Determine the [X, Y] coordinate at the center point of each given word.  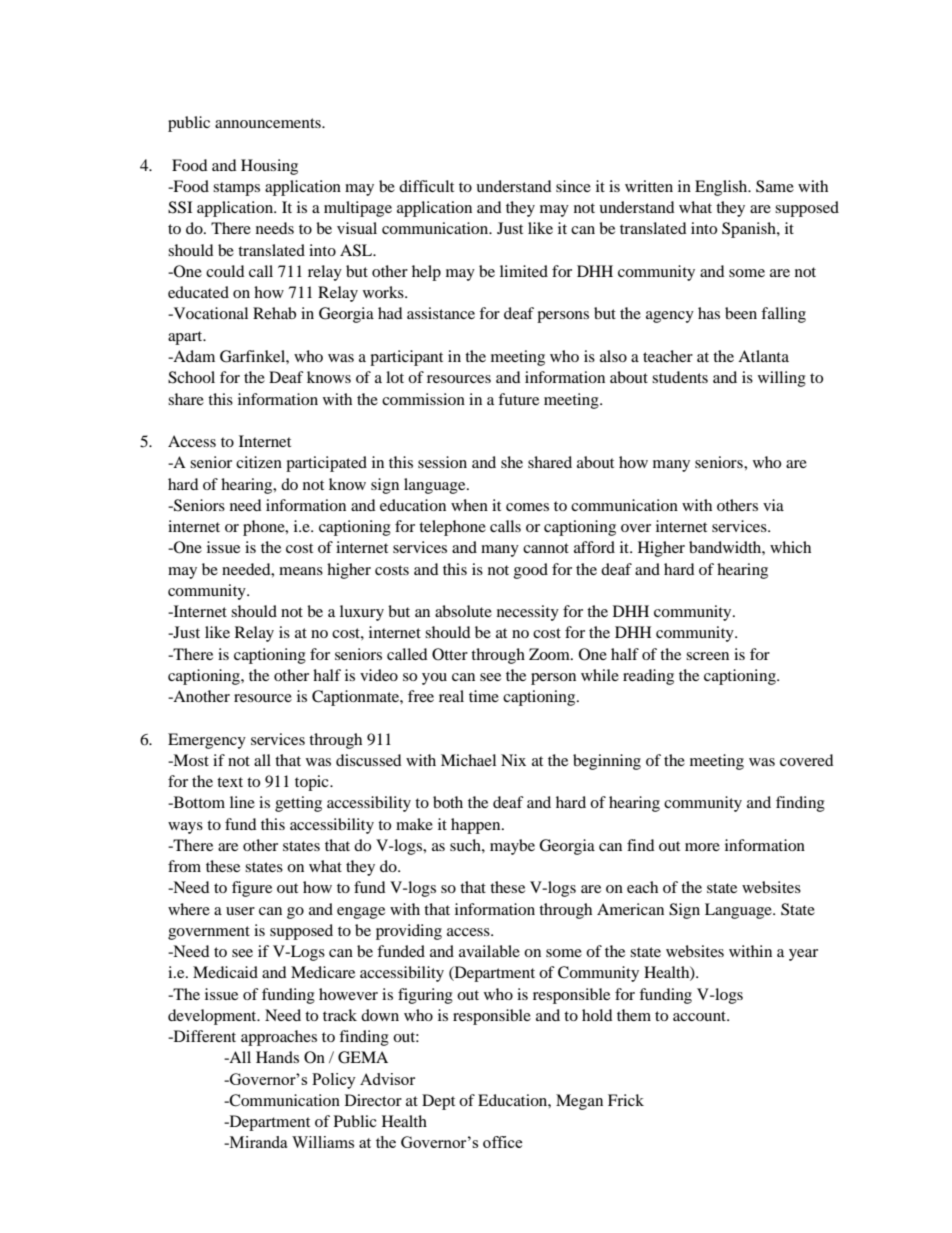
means [301, 571]
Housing [269, 167]
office [503, 1142]
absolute [463, 611]
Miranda [257, 1142]
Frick [626, 1100]
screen [707, 656]
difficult [426, 186]
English [722, 188]
